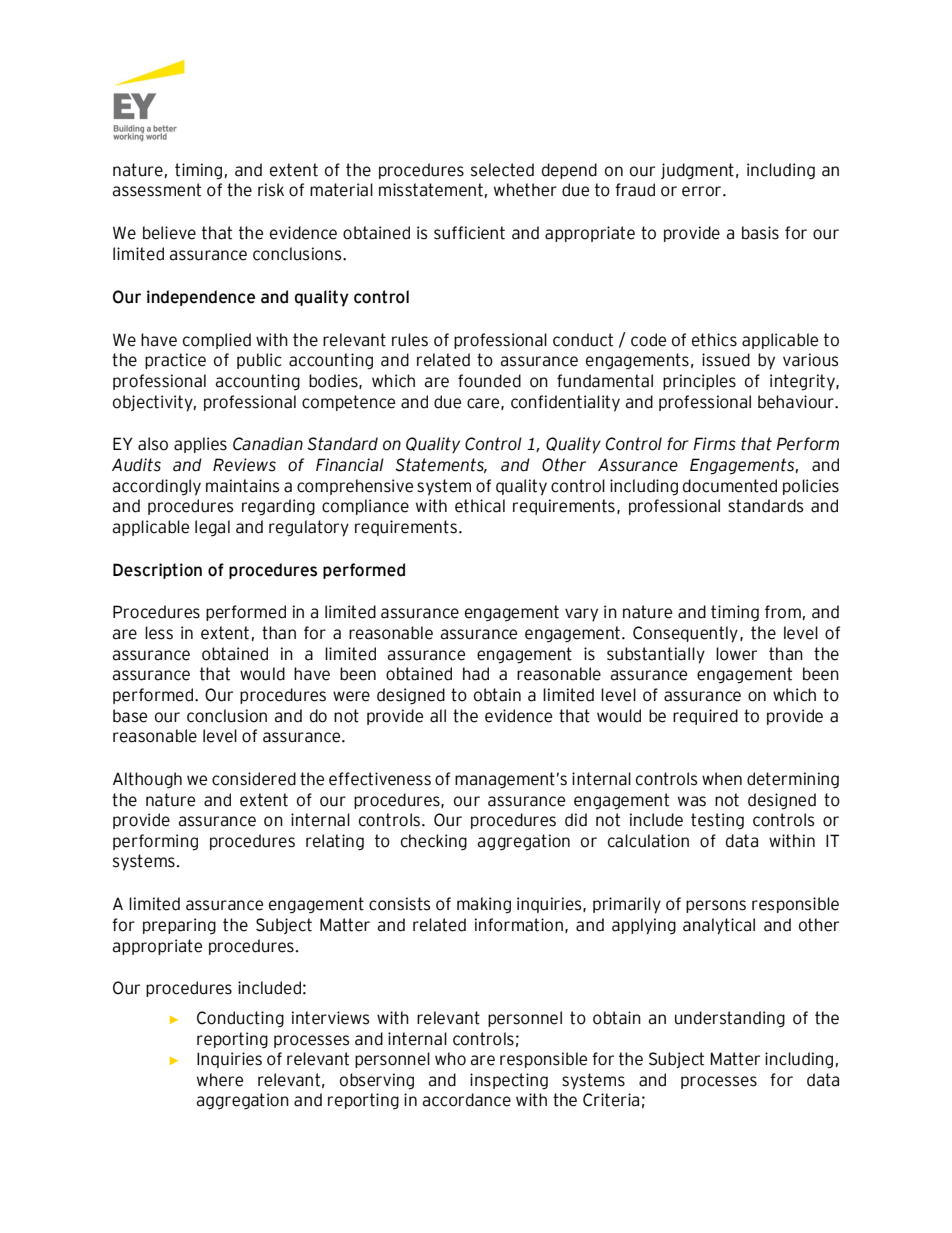 The height and width of the document is (1233, 952). What do you see at coordinates (254, 779) in the document?
I see `considered` at bounding box center [254, 779].
